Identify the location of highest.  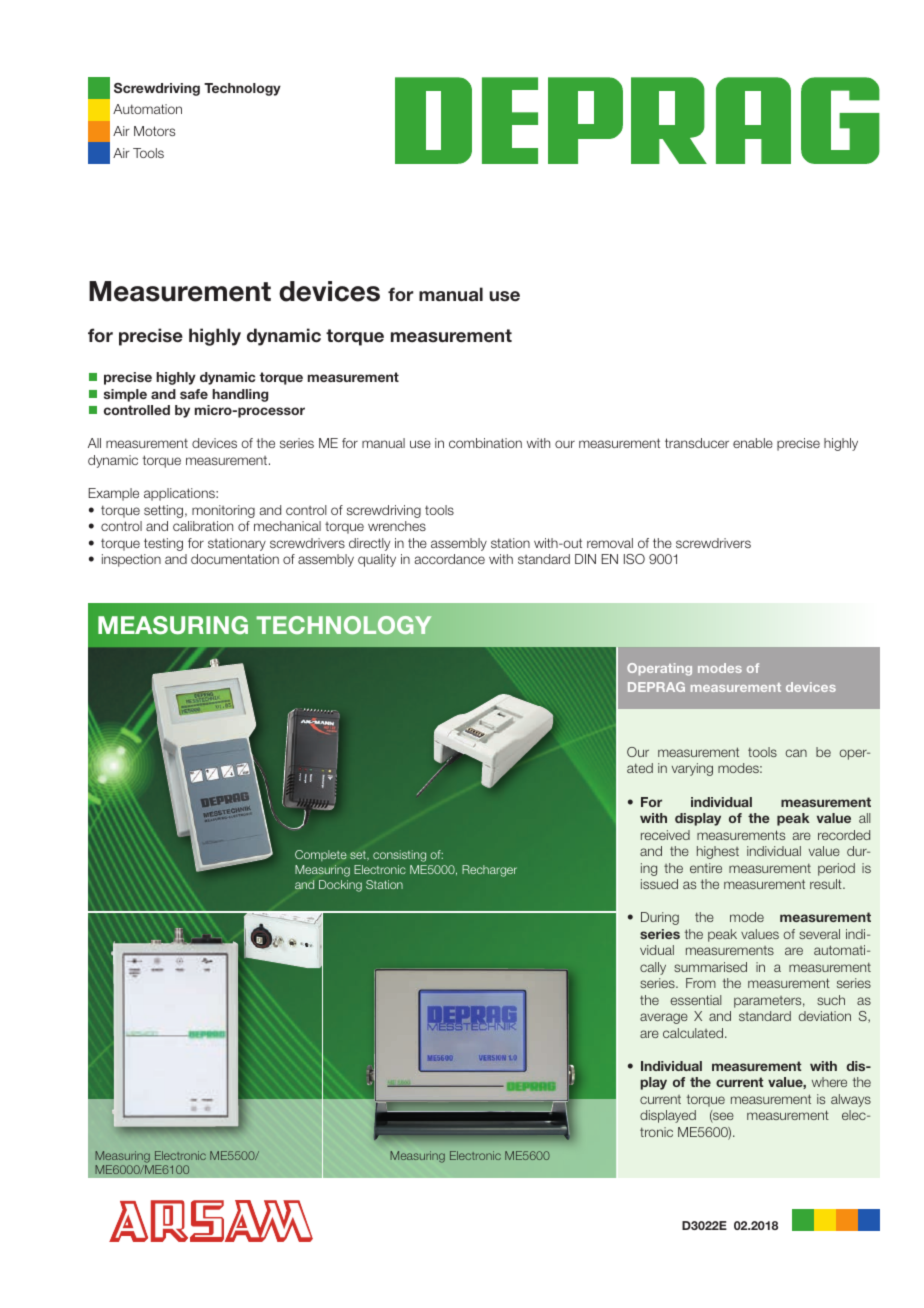
(718, 852).
